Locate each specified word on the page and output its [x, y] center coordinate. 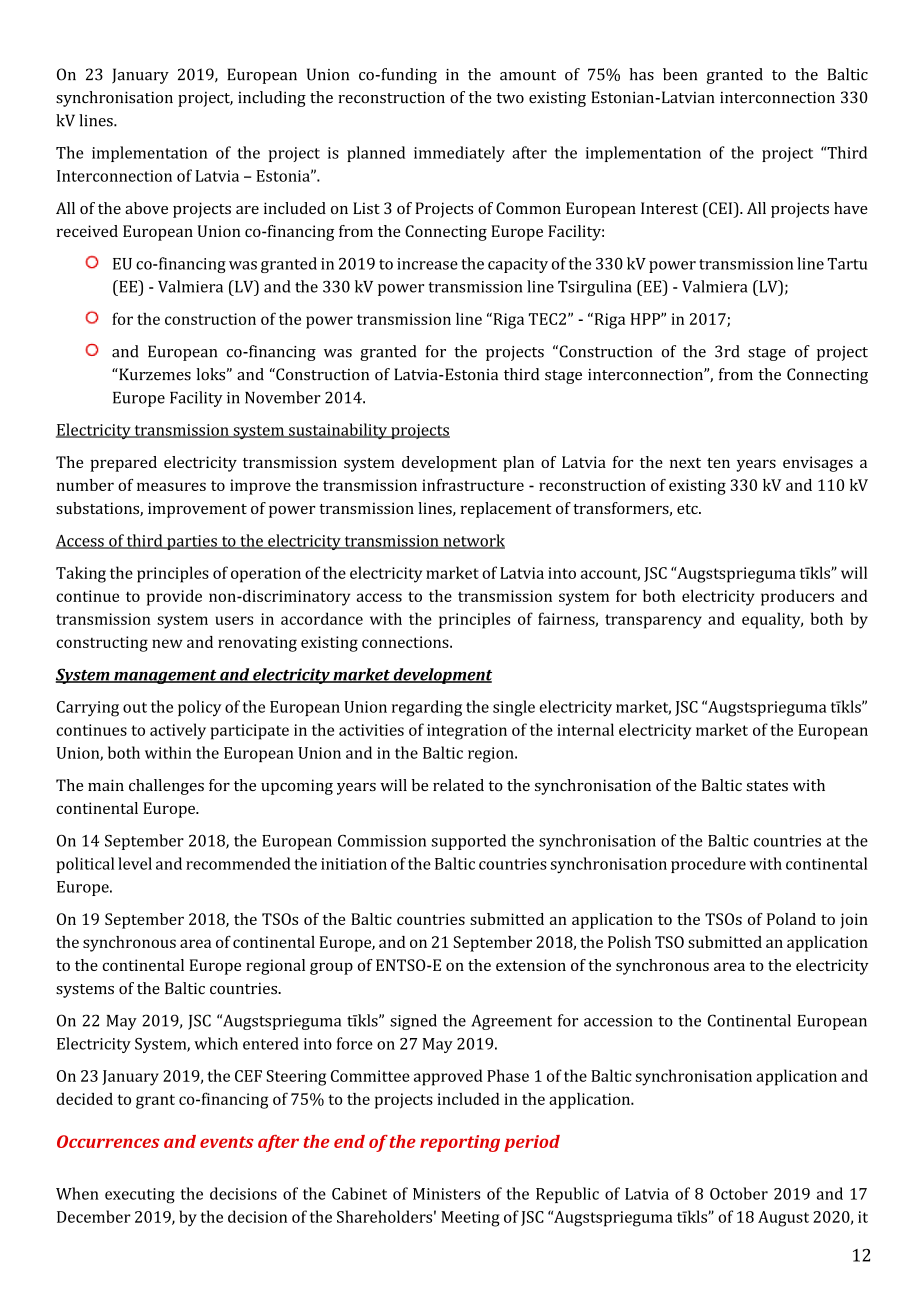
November [283, 397]
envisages [818, 464]
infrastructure [473, 485]
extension [531, 965]
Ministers [446, 1194]
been [680, 74]
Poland [791, 919]
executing [140, 1196]
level [135, 863]
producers [797, 598]
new [167, 643]
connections [406, 642]
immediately [459, 154]
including [272, 99]
